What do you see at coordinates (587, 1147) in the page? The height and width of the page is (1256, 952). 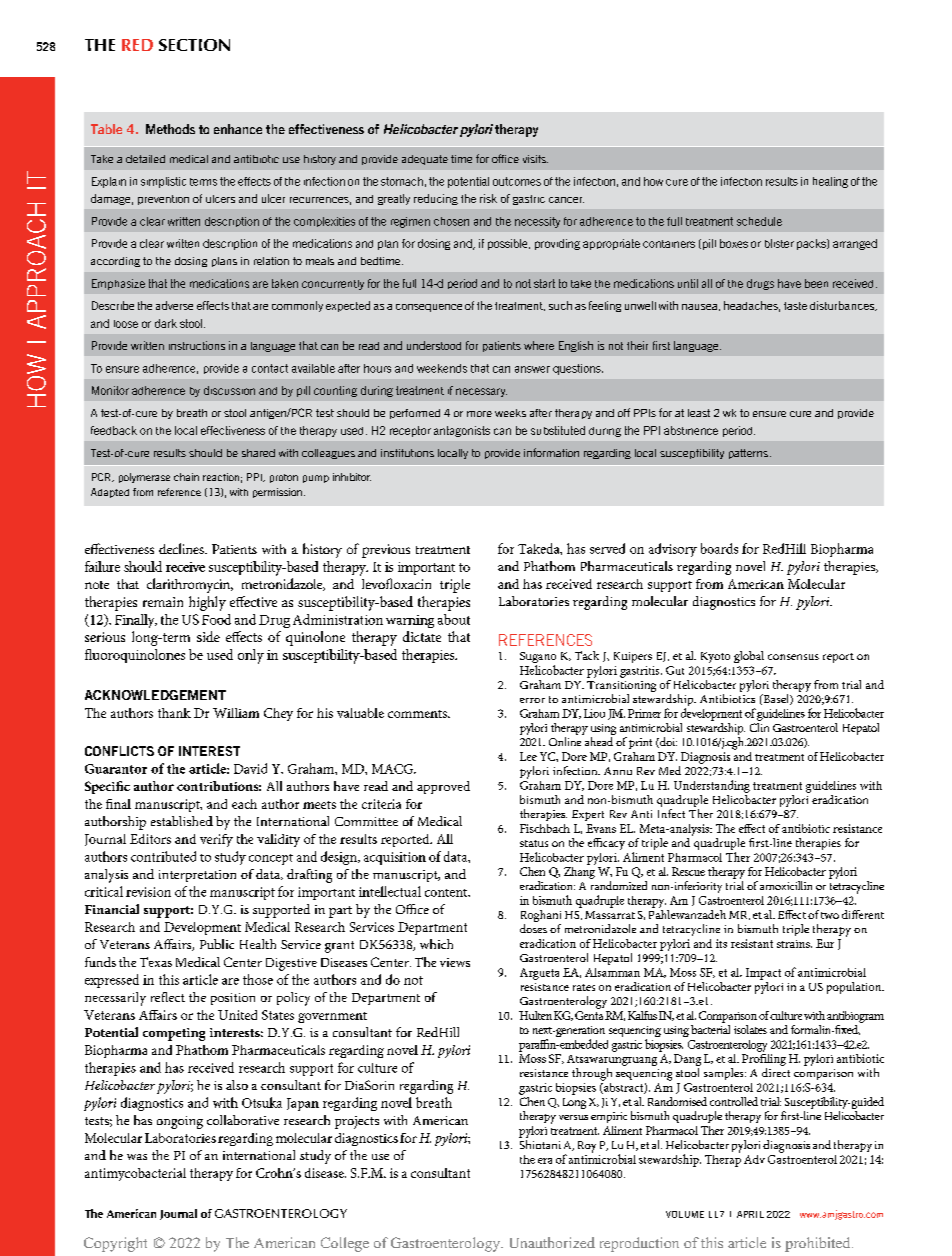 I see `Roy` at bounding box center [587, 1147].
